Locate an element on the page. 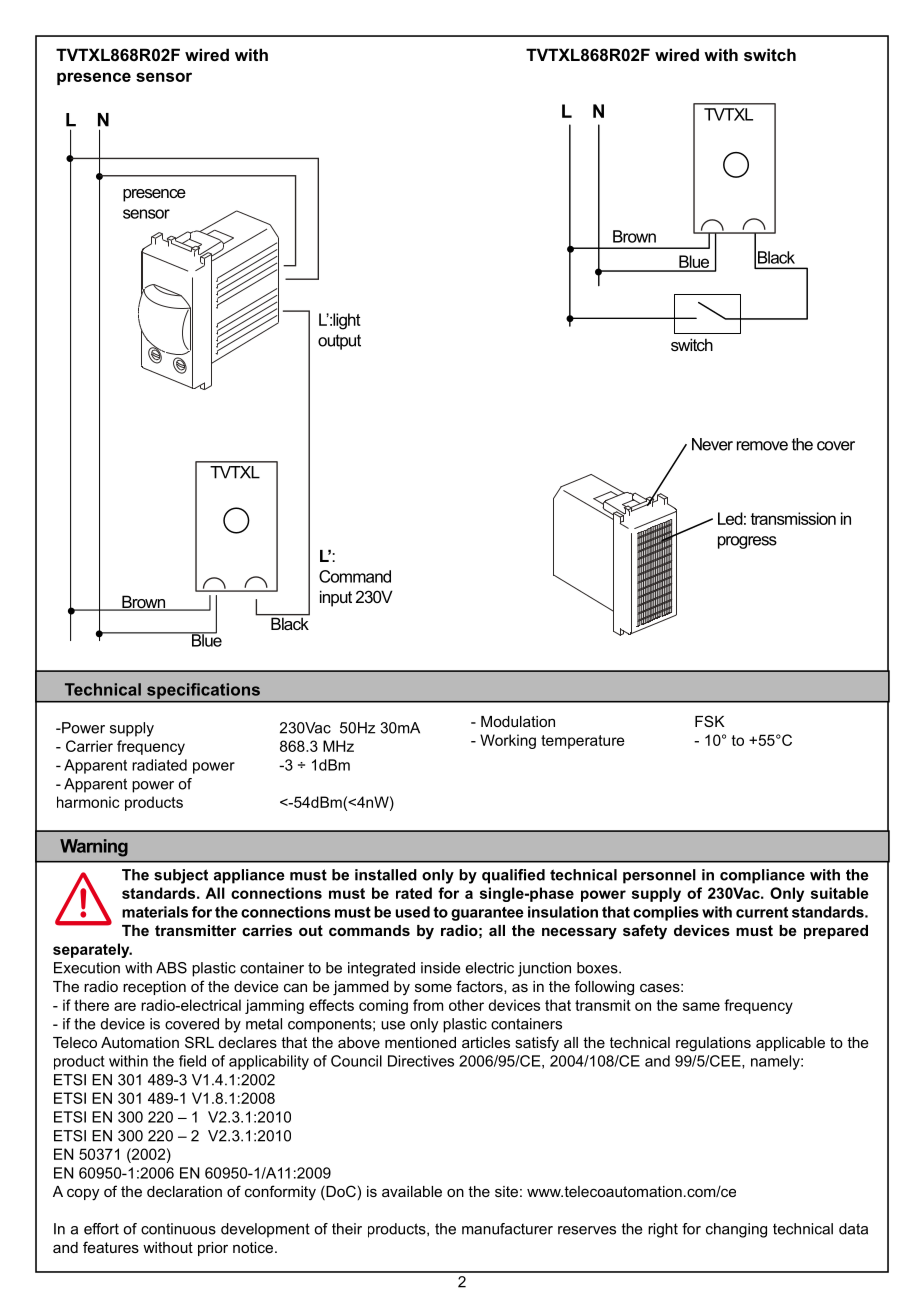  remove is located at coordinates (762, 446).
